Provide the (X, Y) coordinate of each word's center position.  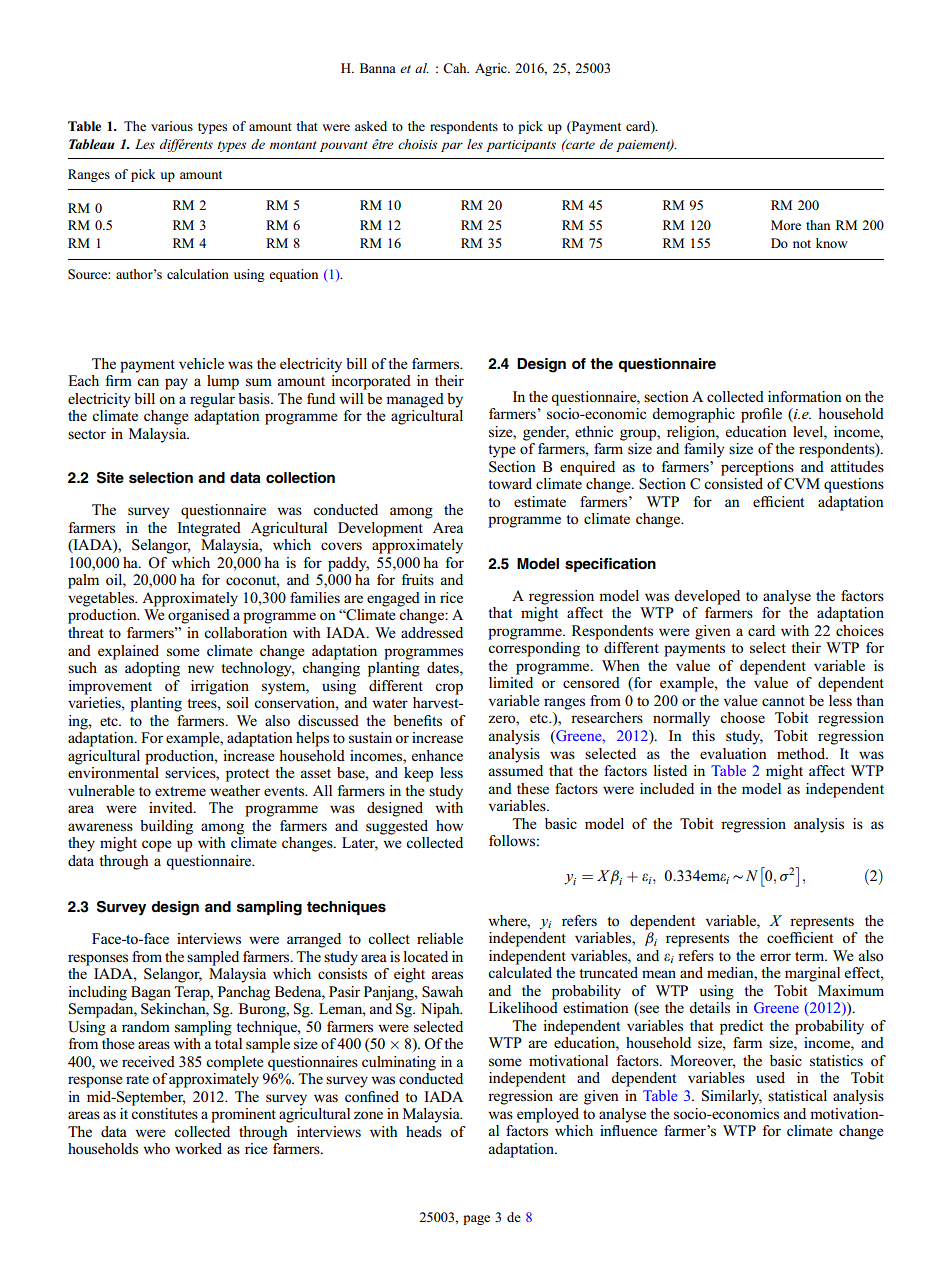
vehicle (201, 363)
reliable (440, 938)
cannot (783, 701)
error (775, 957)
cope (157, 846)
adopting (152, 669)
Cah (456, 68)
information (805, 397)
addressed (432, 633)
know (832, 243)
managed (415, 400)
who (156, 1148)
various (172, 126)
